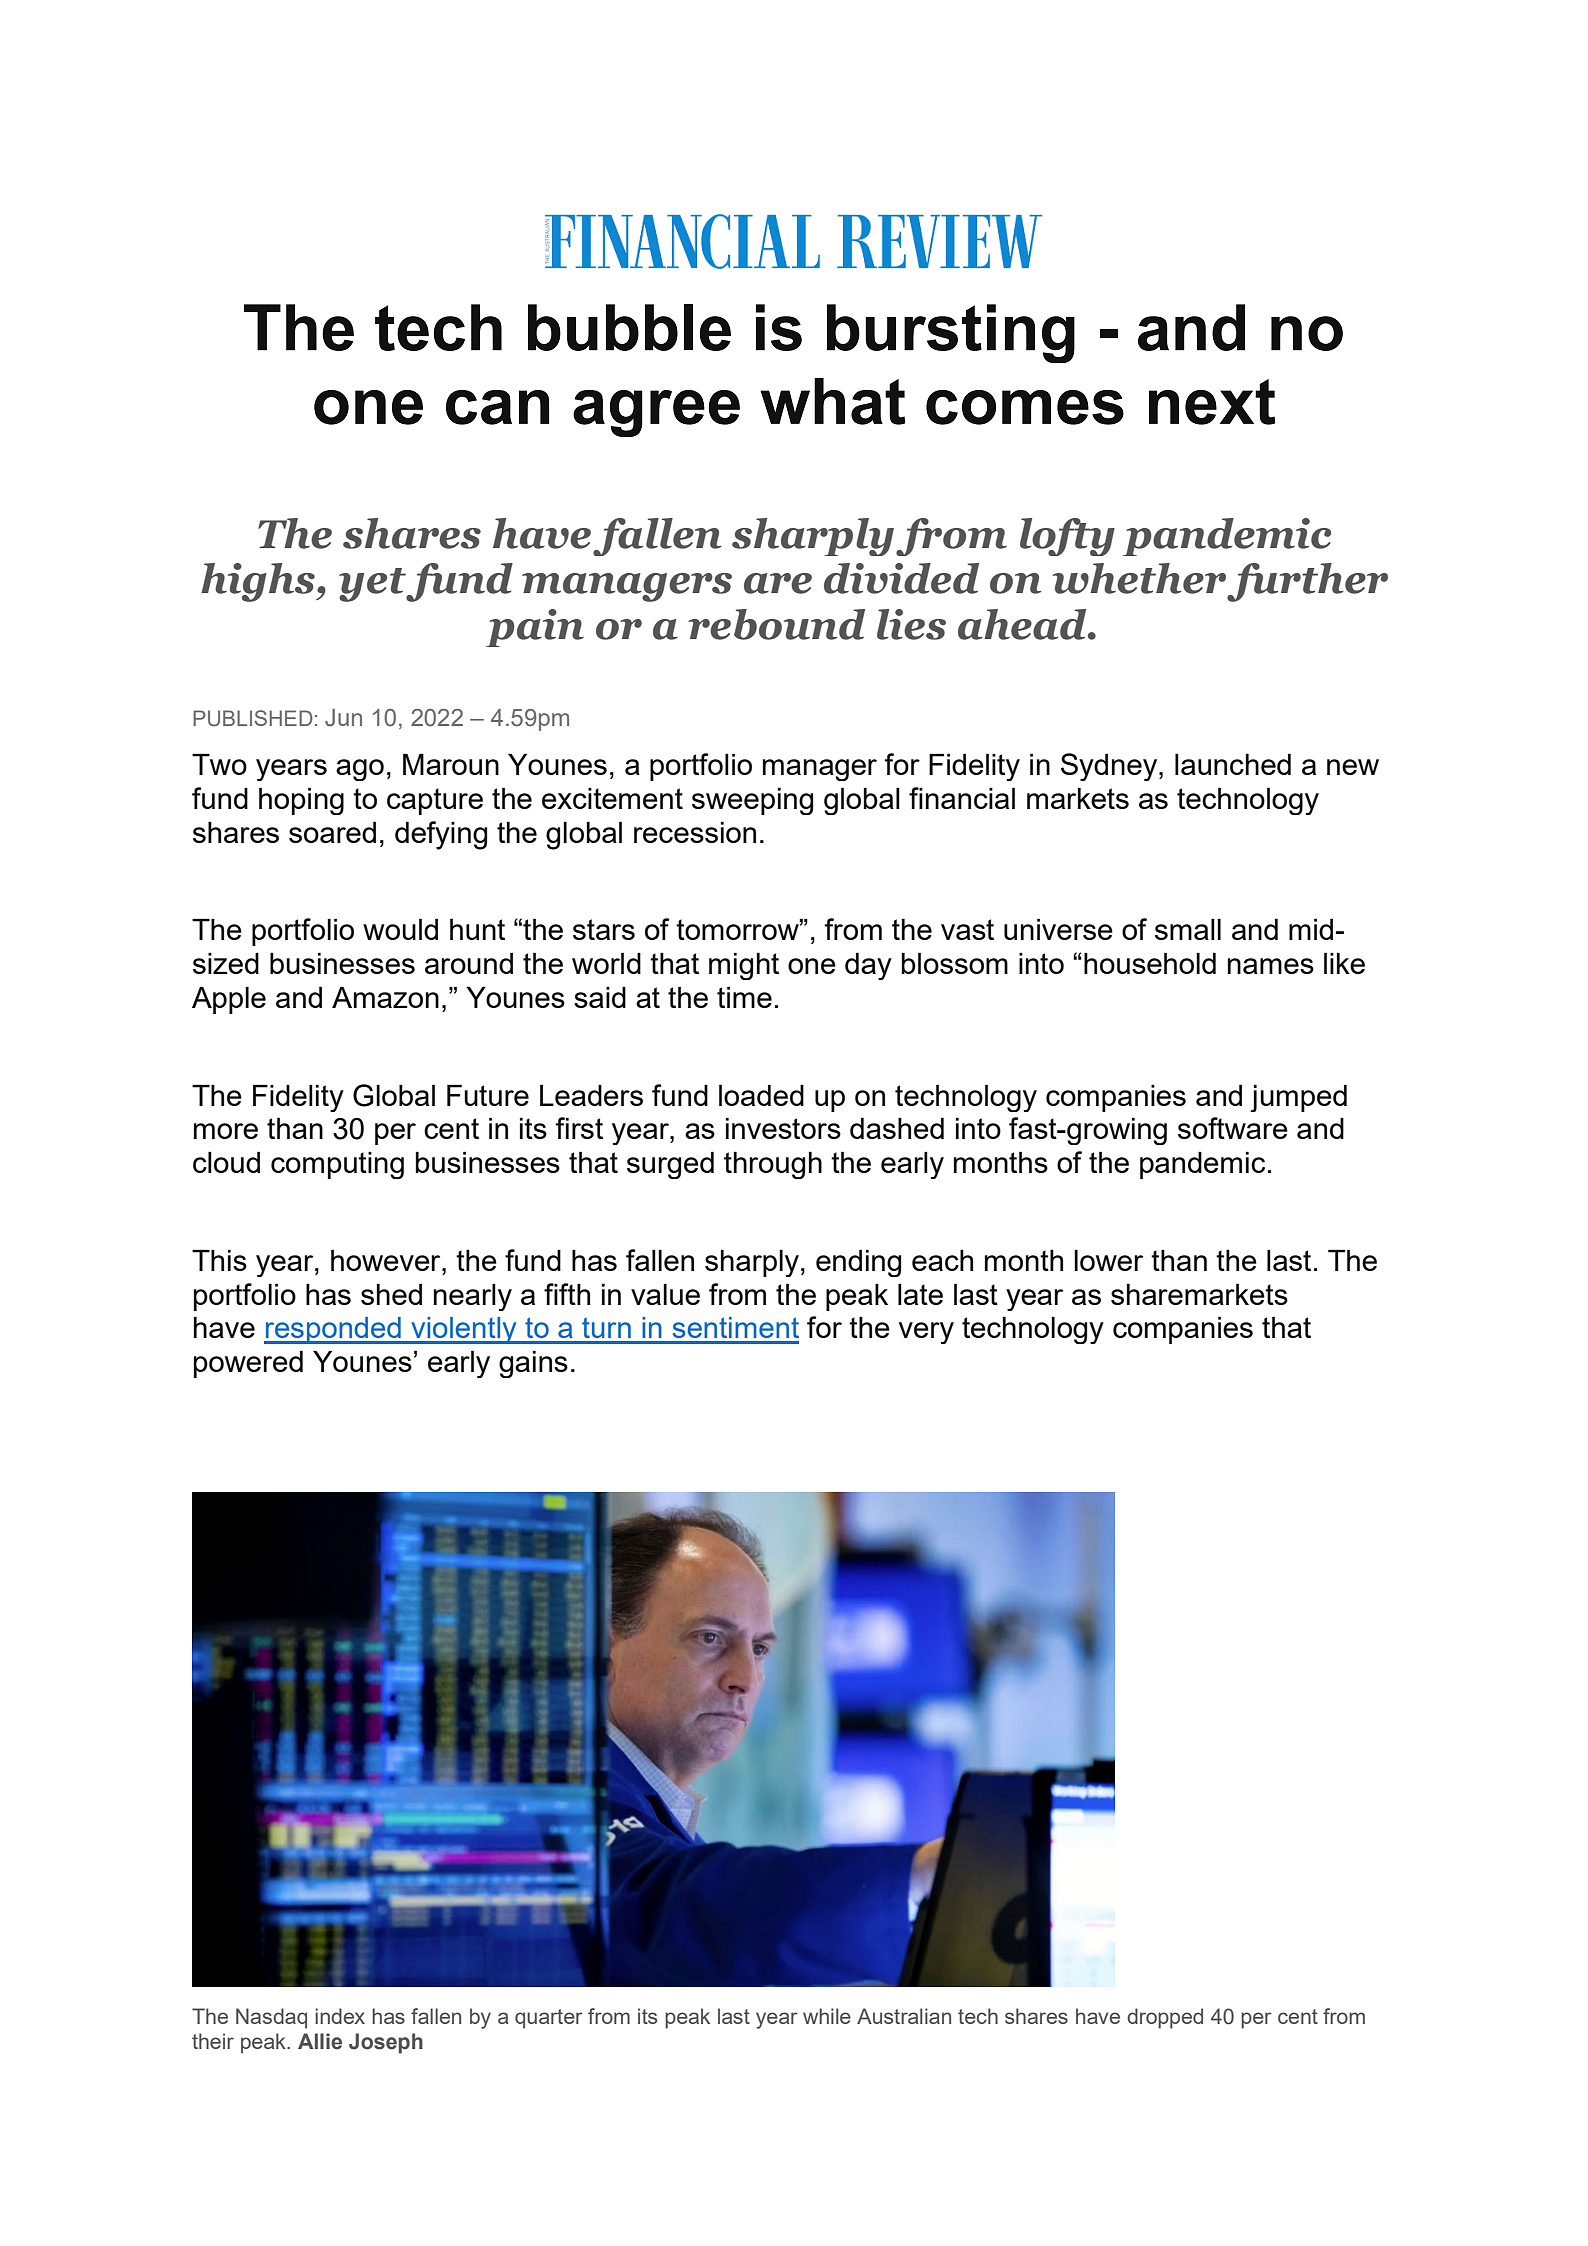  What do you see at coordinates (832, 401) in the screenshot?
I see `what` at bounding box center [832, 401].
